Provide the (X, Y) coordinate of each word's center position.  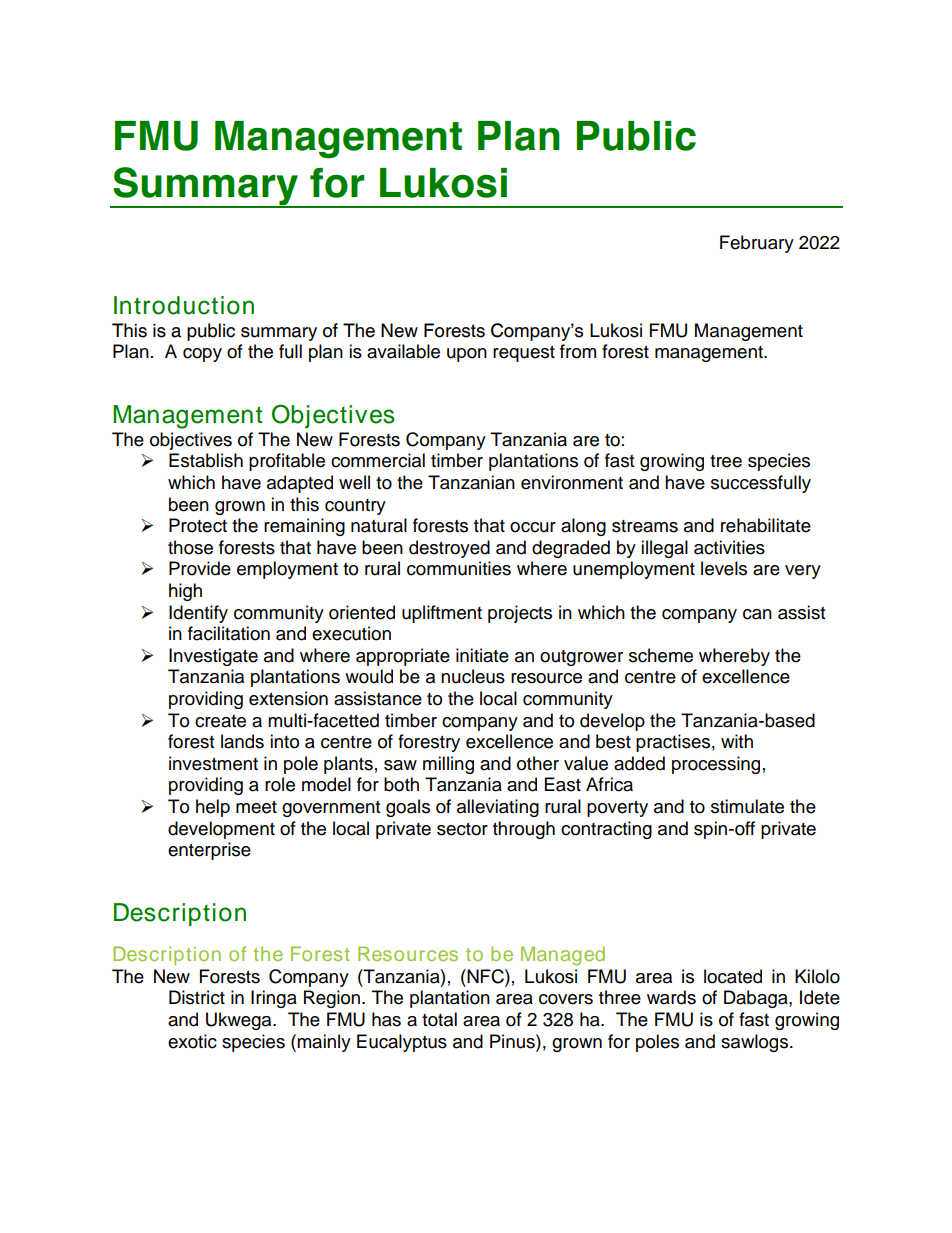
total (439, 1019)
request (524, 354)
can (757, 614)
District (197, 997)
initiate (482, 655)
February (757, 244)
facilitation (229, 633)
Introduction (184, 305)
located (733, 976)
